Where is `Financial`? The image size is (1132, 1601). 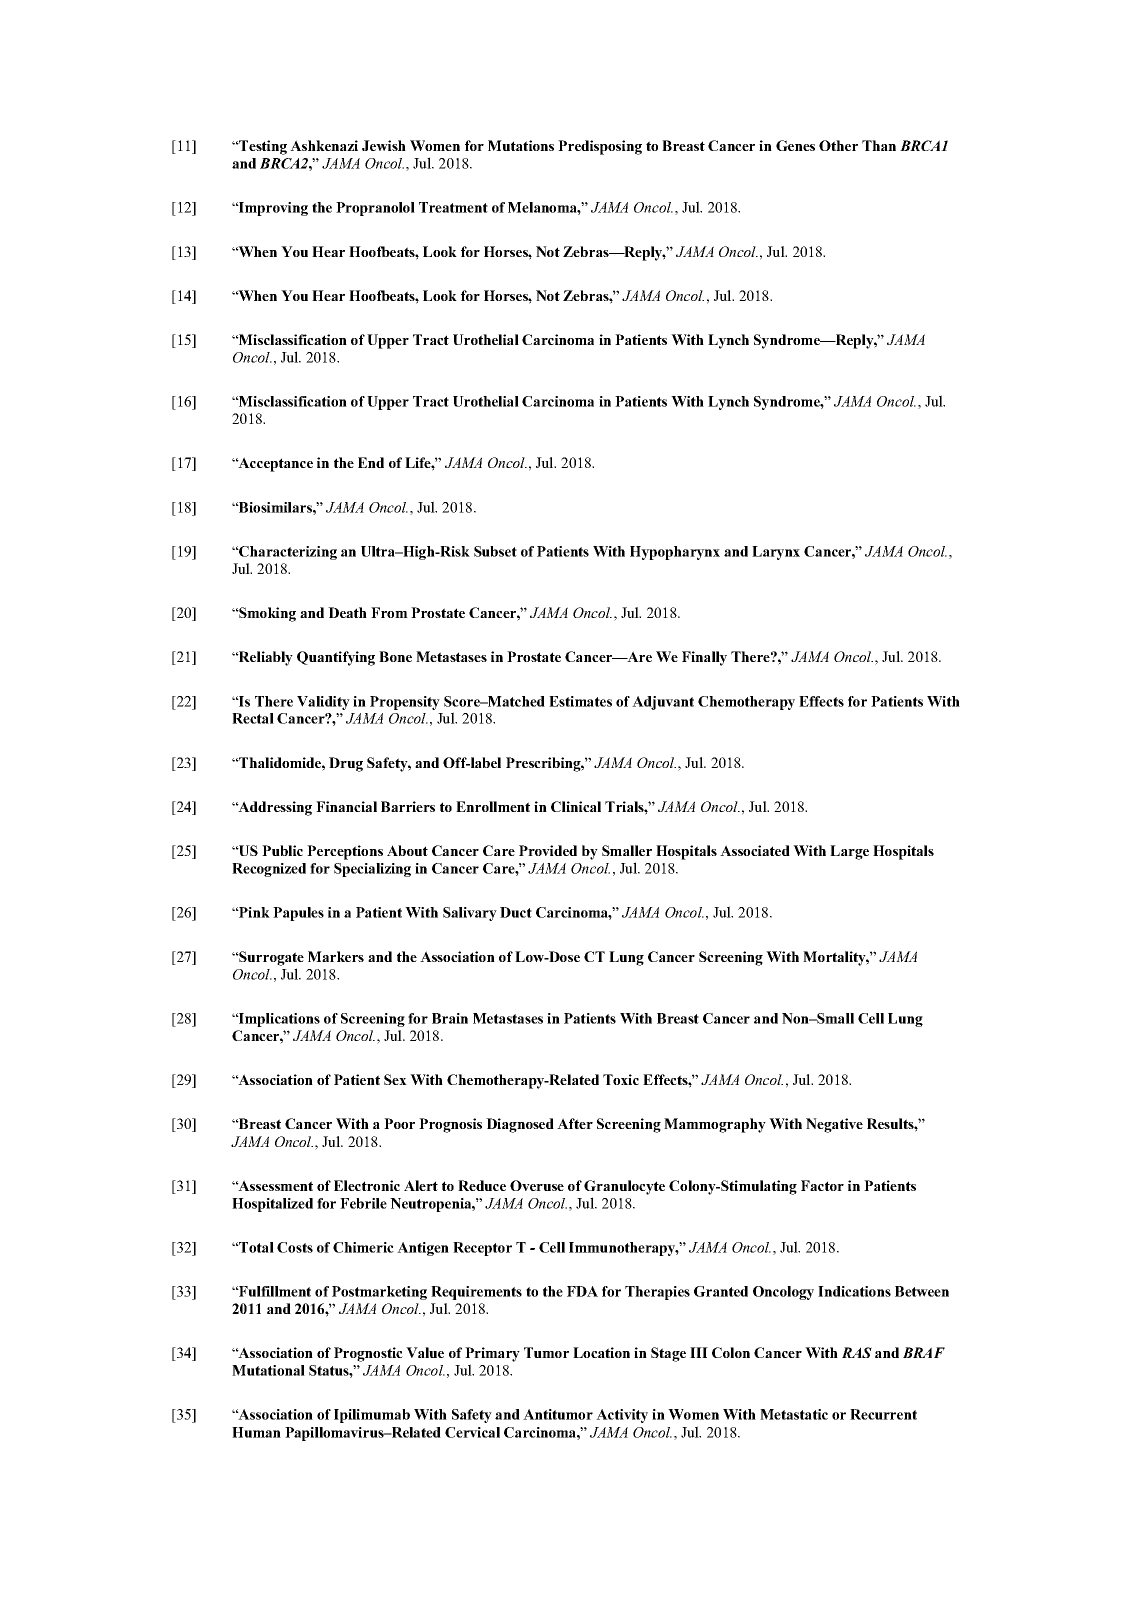 Financial is located at coordinates (346, 806).
